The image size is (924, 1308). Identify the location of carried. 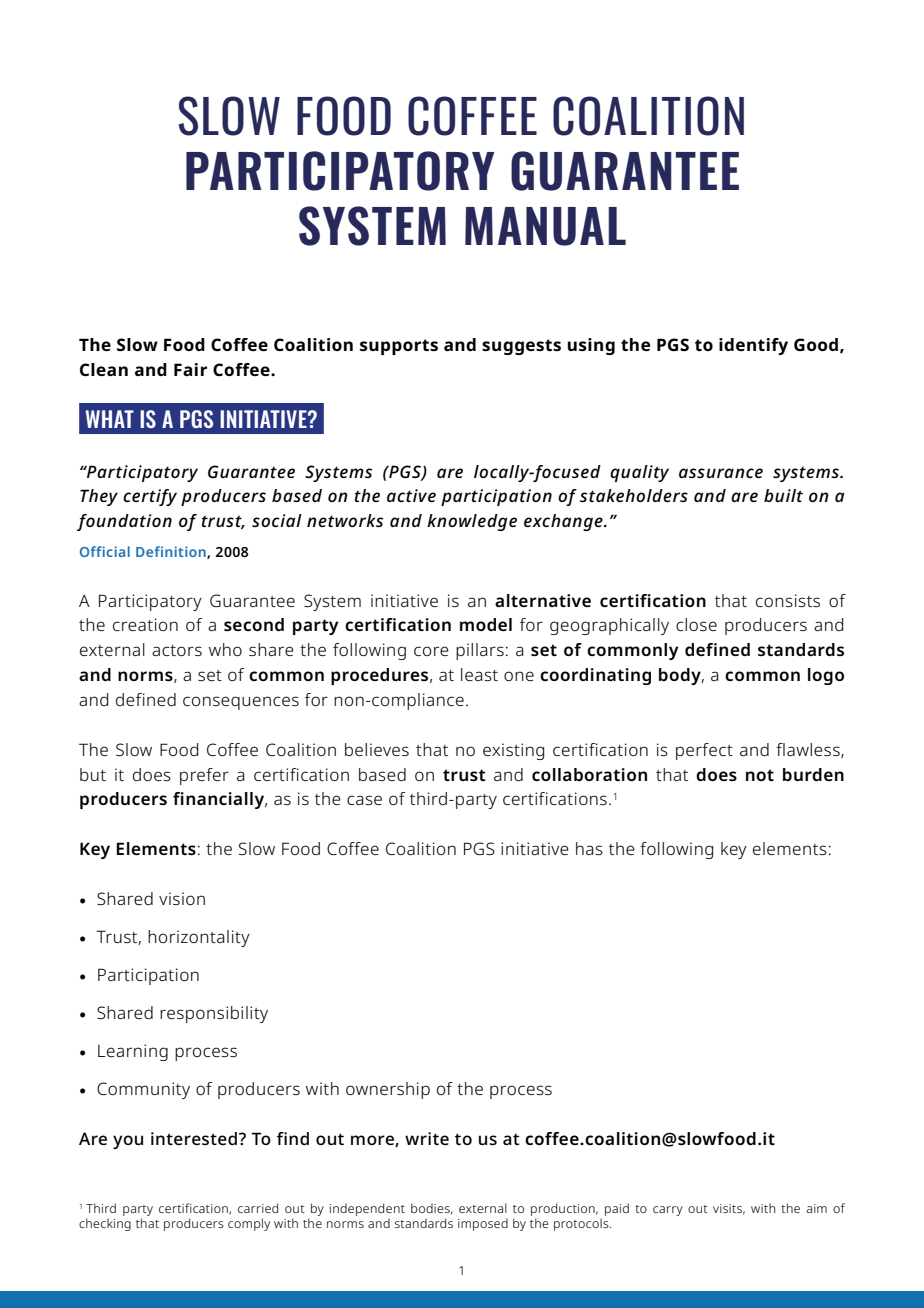
(258, 1208).
